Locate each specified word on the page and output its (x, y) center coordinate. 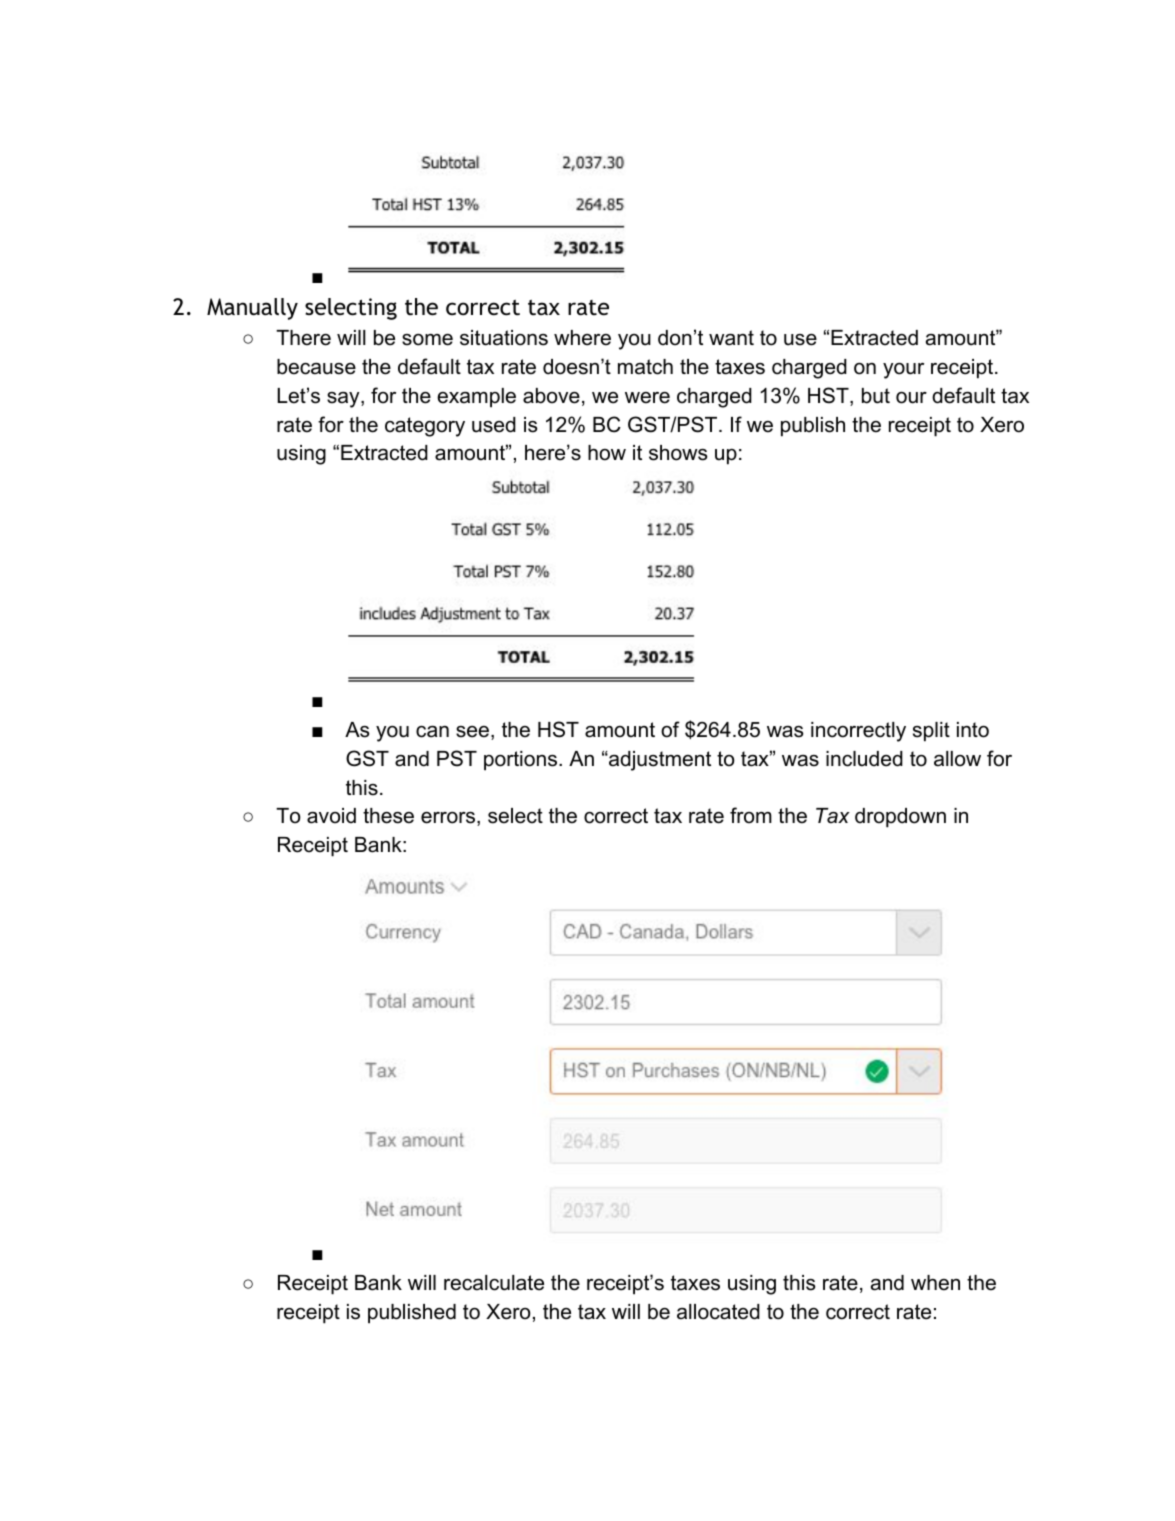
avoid (331, 816)
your (903, 371)
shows (678, 453)
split (931, 732)
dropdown (900, 818)
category (425, 427)
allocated (718, 1312)
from (751, 815)
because (316, 367)
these (388, 816)
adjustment (659, 761)
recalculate (494, 1283)
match (645, 367)
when (935, 1283)
